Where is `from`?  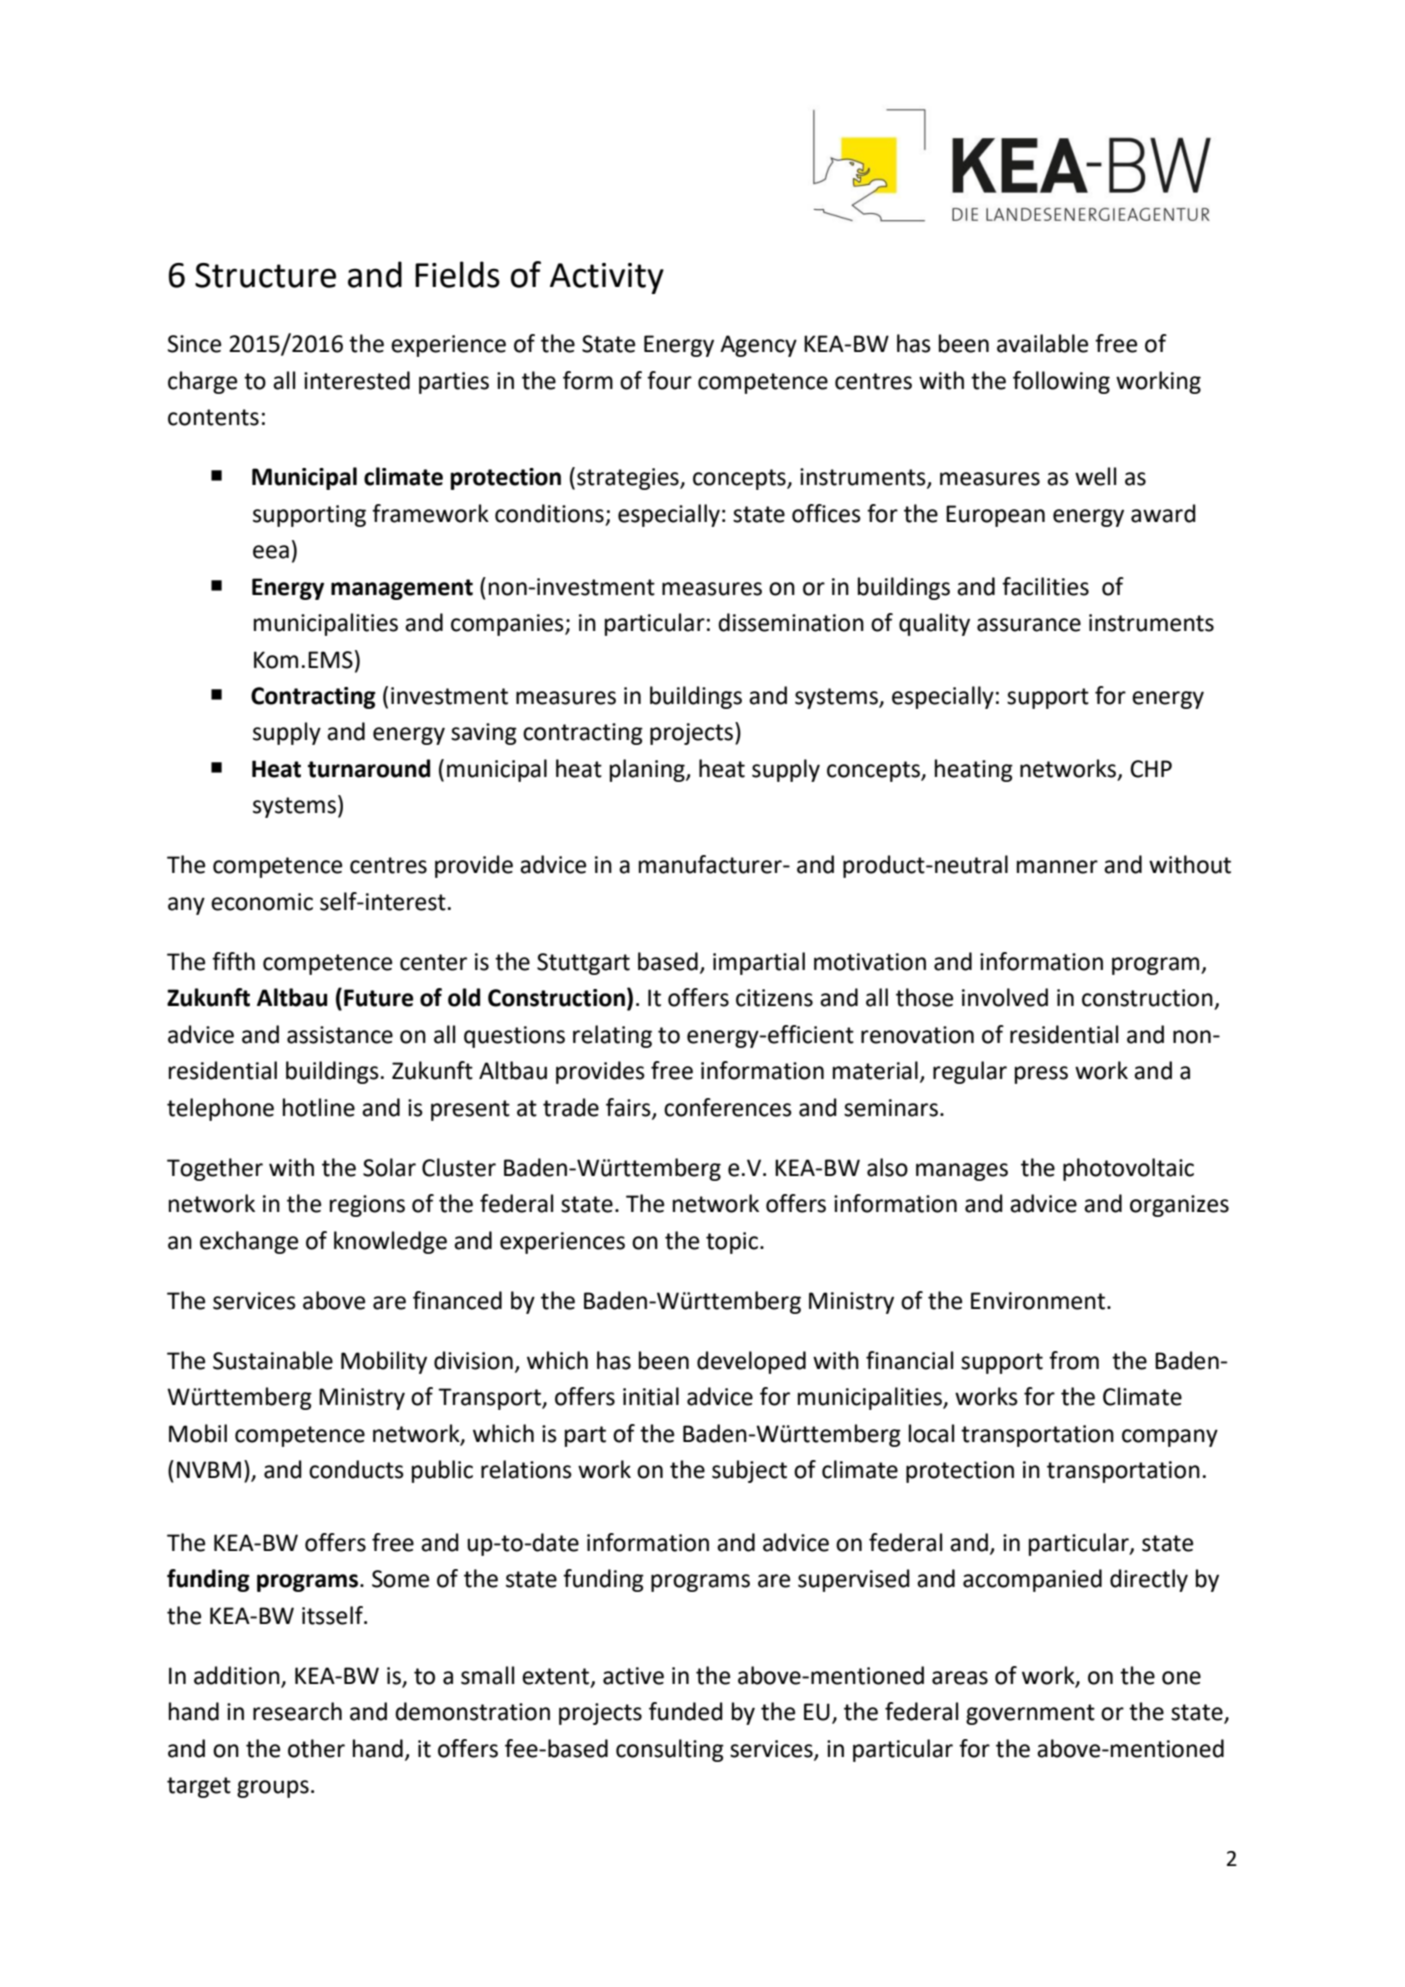 from is located at coordinates (1074, 1360).
